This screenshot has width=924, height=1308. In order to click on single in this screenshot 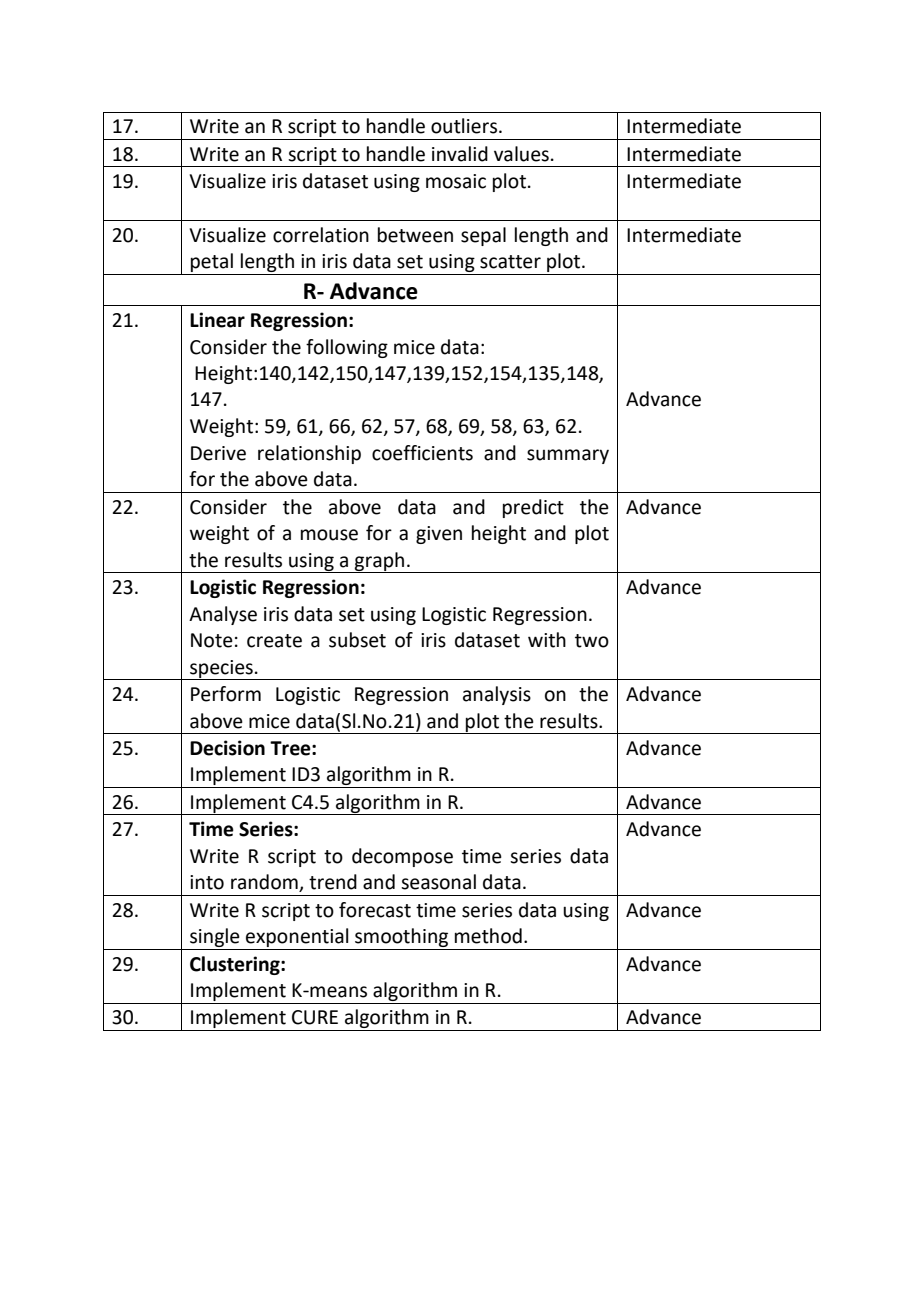, I will do `click(215, 937)`.
